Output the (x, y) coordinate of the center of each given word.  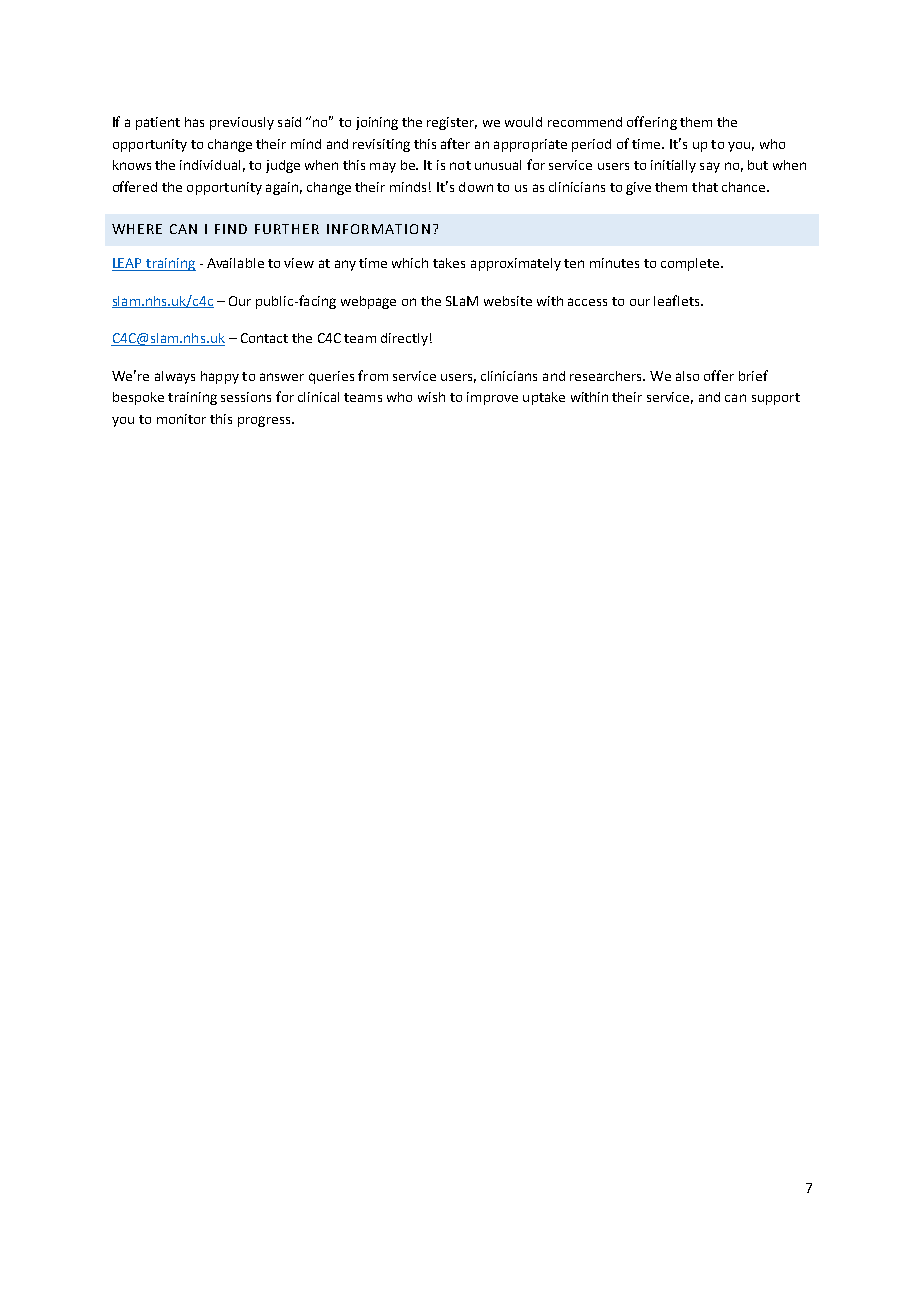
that (705, 187)
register (452, 123)
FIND (231, 229)
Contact (264, 338)
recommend (585, 122)
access (587, 302)
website (508, 301)
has (194, 122)
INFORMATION (378, 229)
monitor (181, 419)
